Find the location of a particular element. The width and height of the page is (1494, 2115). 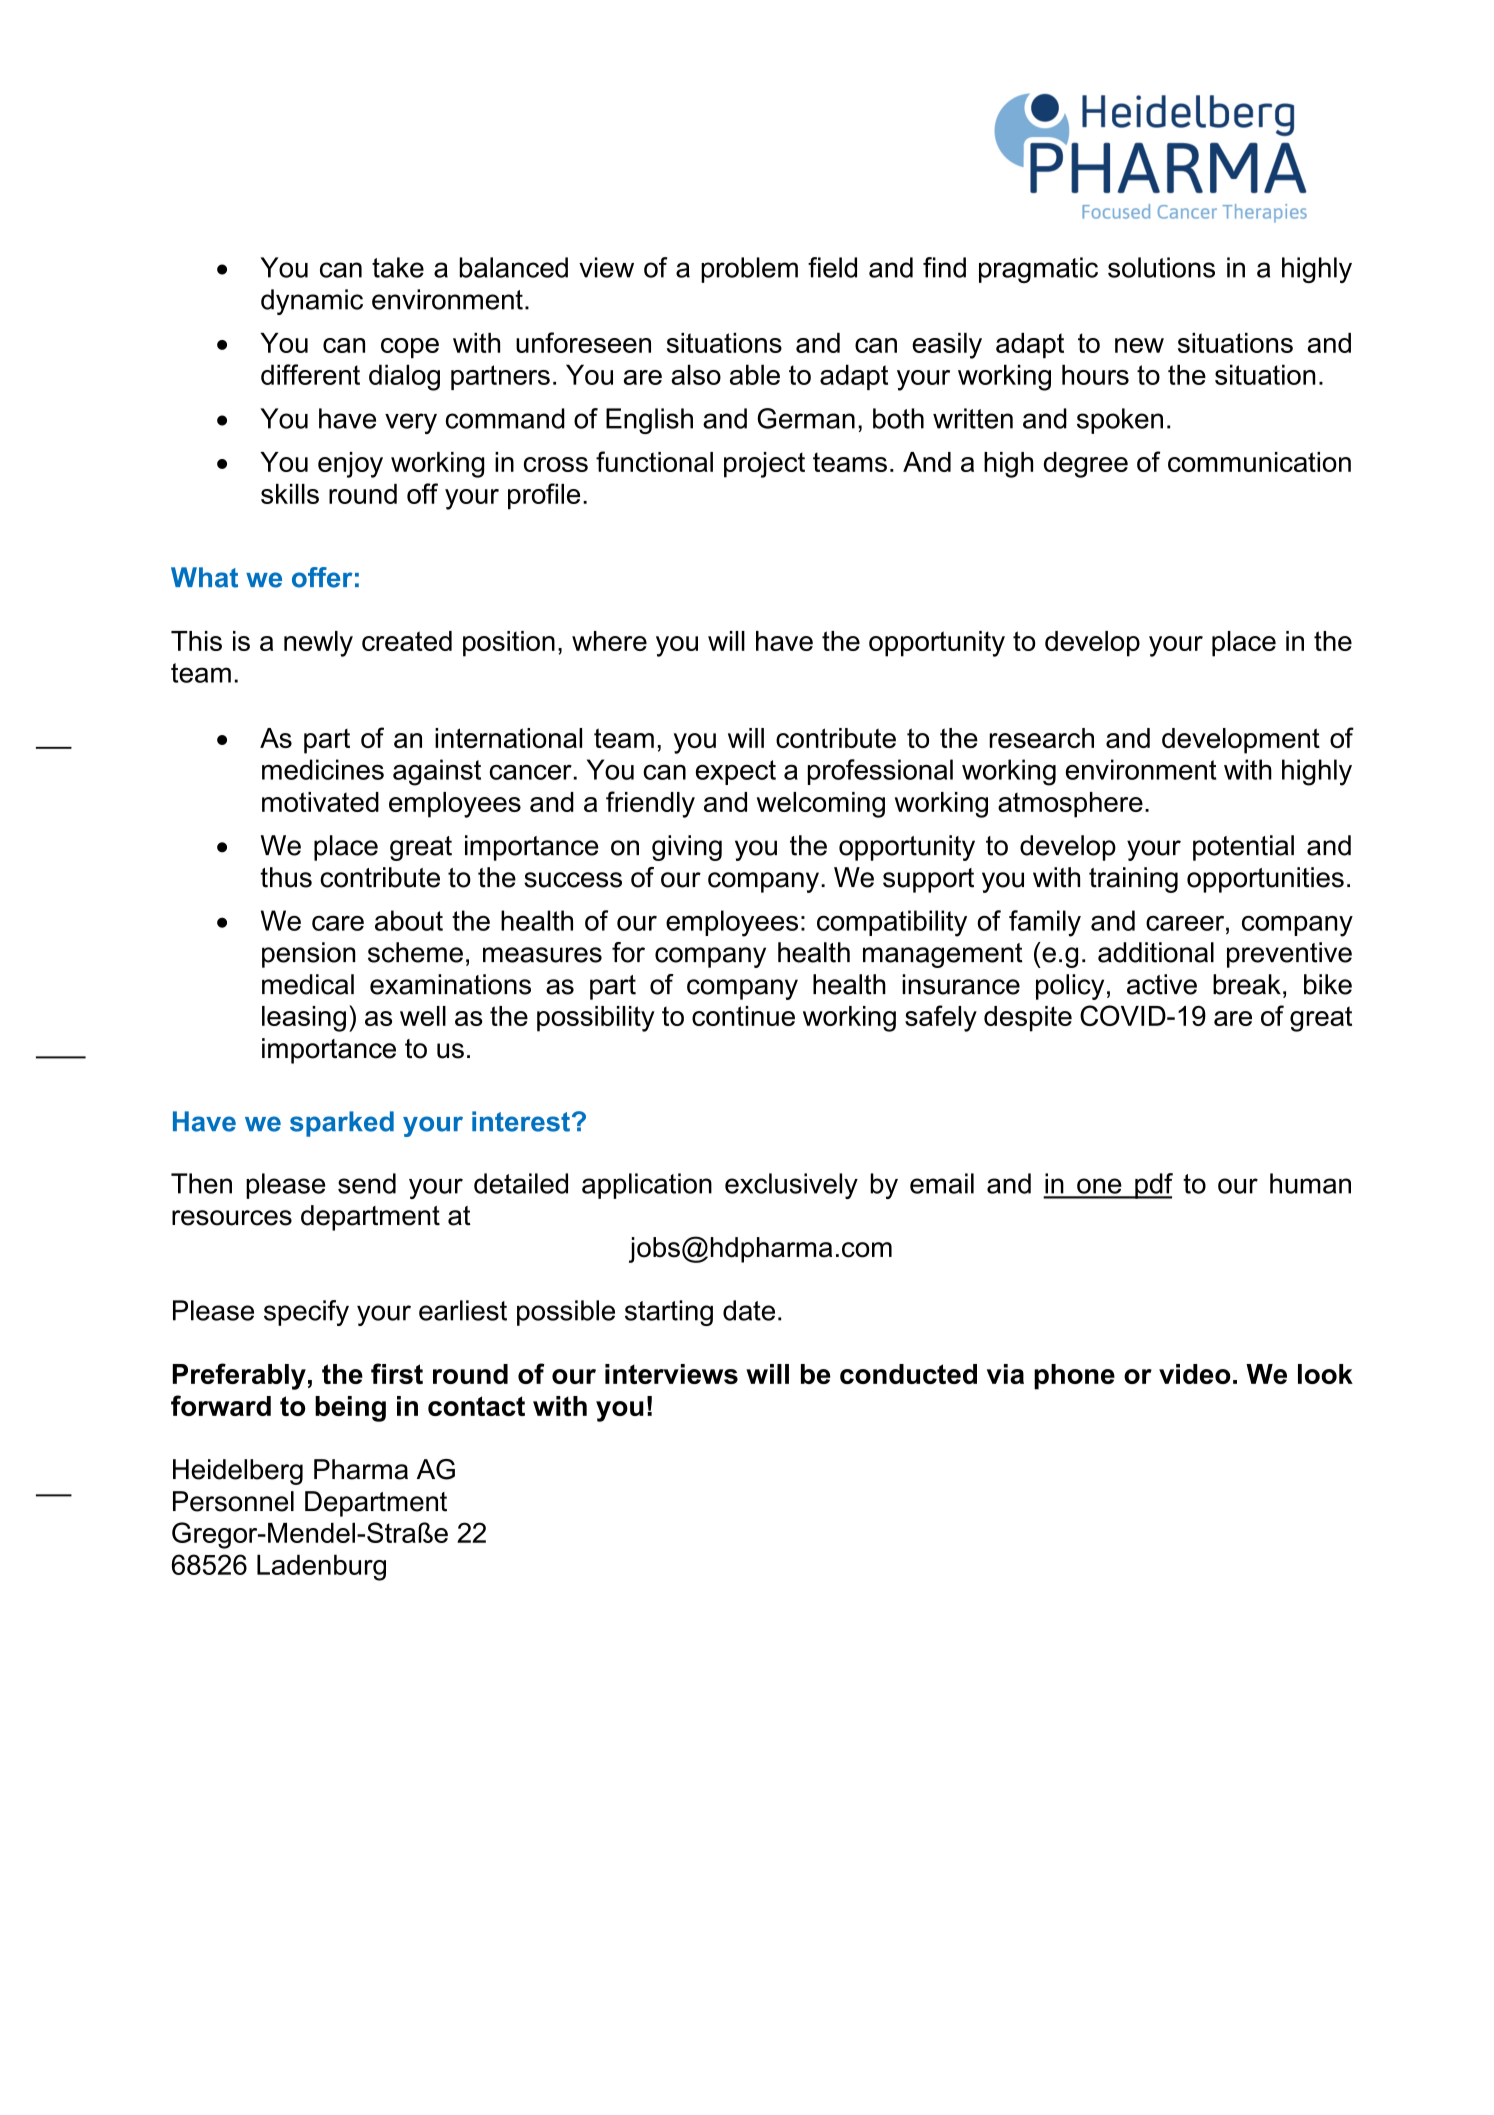

problem is located at coordinates (749, 270).
